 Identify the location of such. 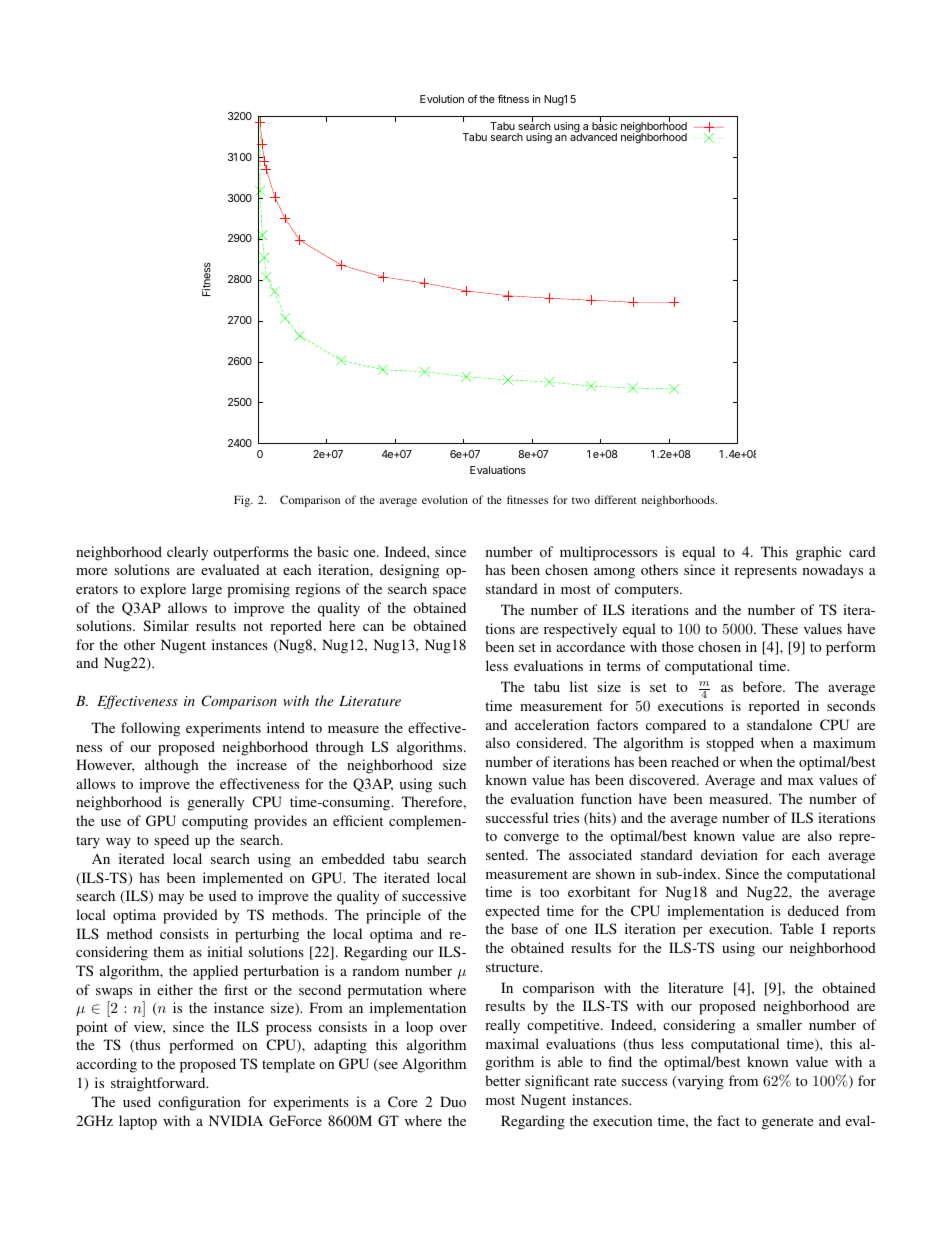
(452, 783).
